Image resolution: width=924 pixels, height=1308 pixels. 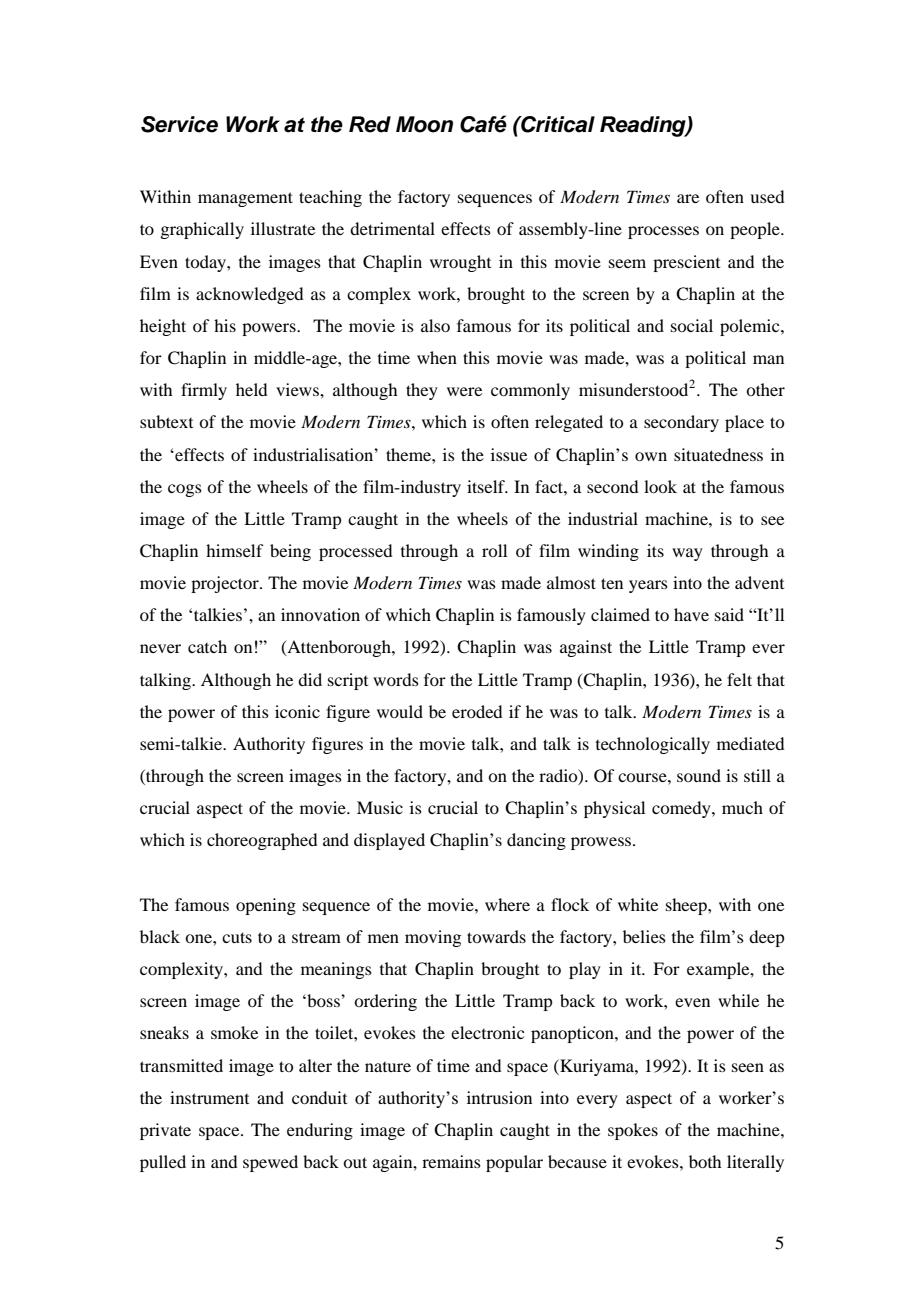 I want to click on catch, so click(x=207, y=646).
